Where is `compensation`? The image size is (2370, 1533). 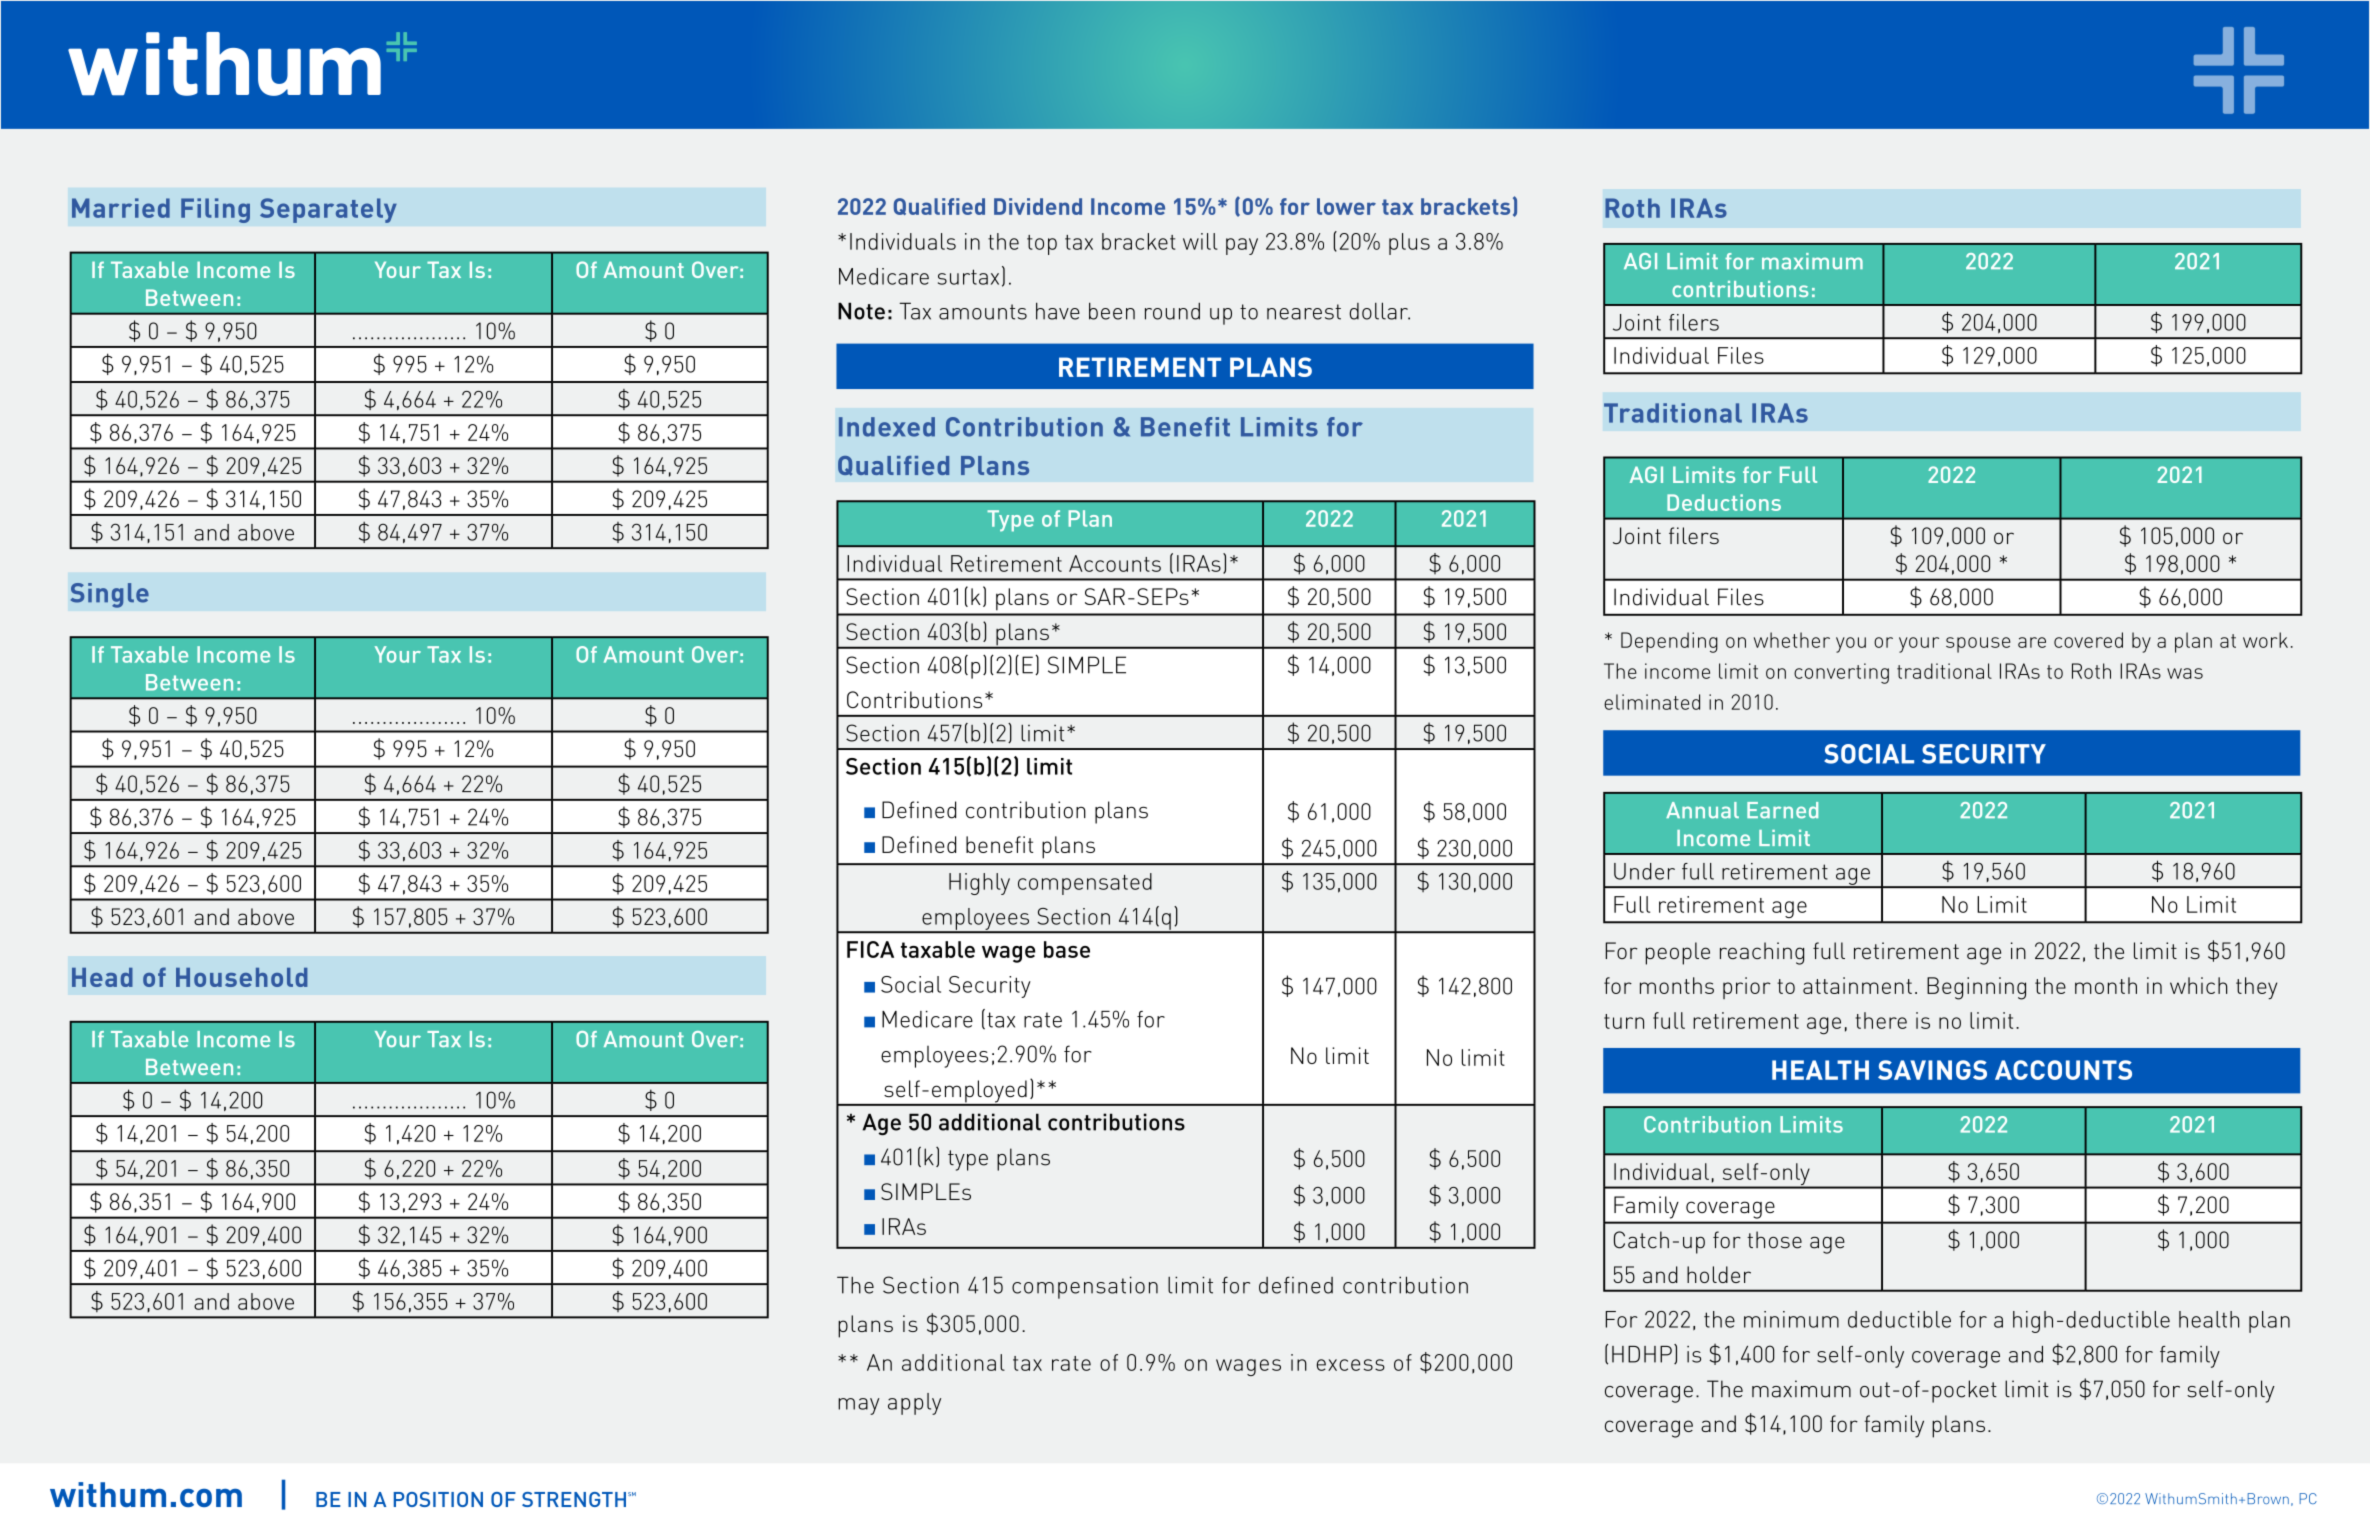 compensation is located at coordinates (1085, 1287).
